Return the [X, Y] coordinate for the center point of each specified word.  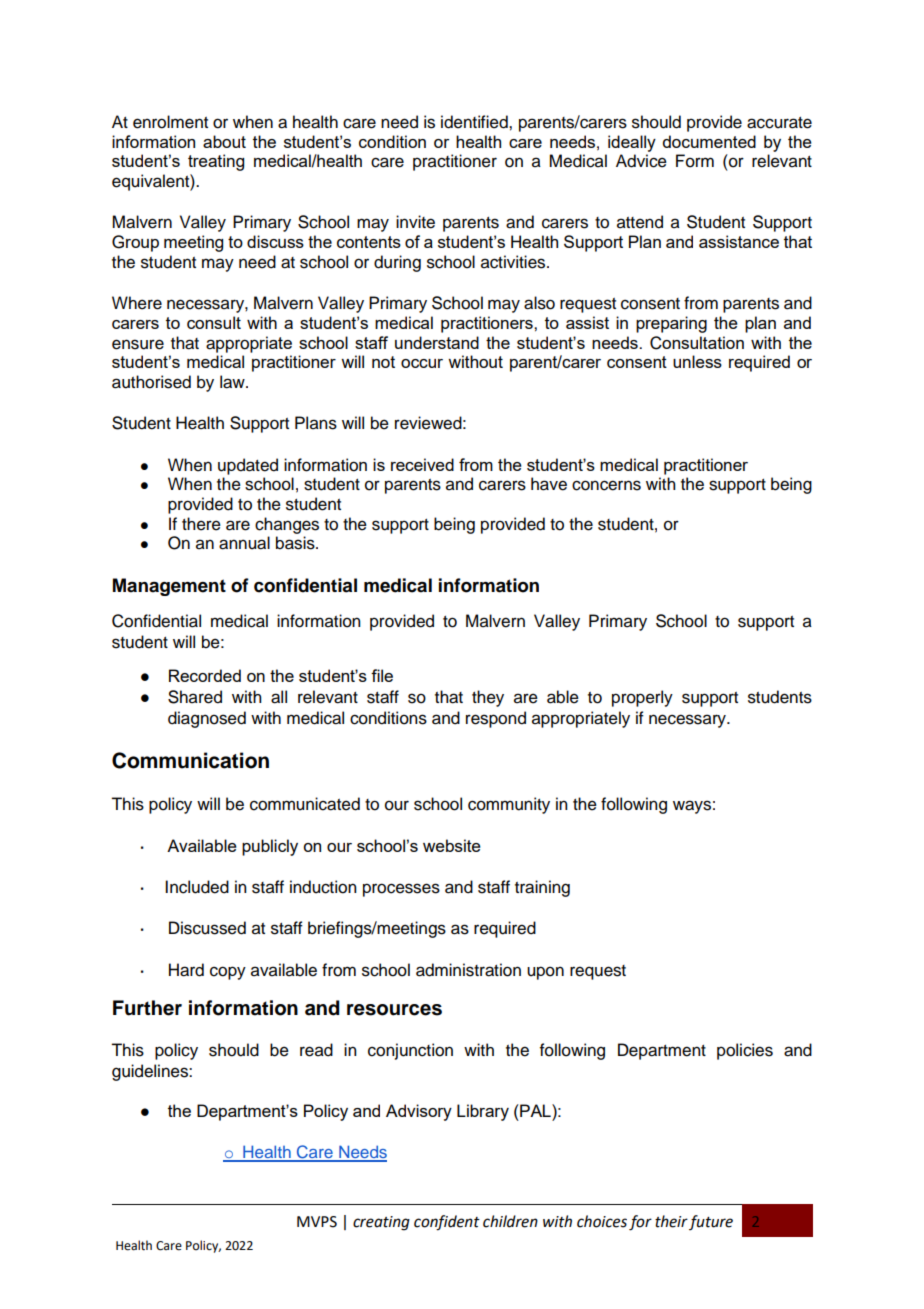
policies [745, 1051]
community [509, 805]
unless [697, 361]
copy [228, 973]
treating [216, 162]
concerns [606, 485]
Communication [190, 760]
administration [468, 970]
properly [642, 698]
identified [475, 122]
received [422, 464]
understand [437, 342]
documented [709, 141]
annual [244, 543]
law [233, 382]
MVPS [317, 1222]
